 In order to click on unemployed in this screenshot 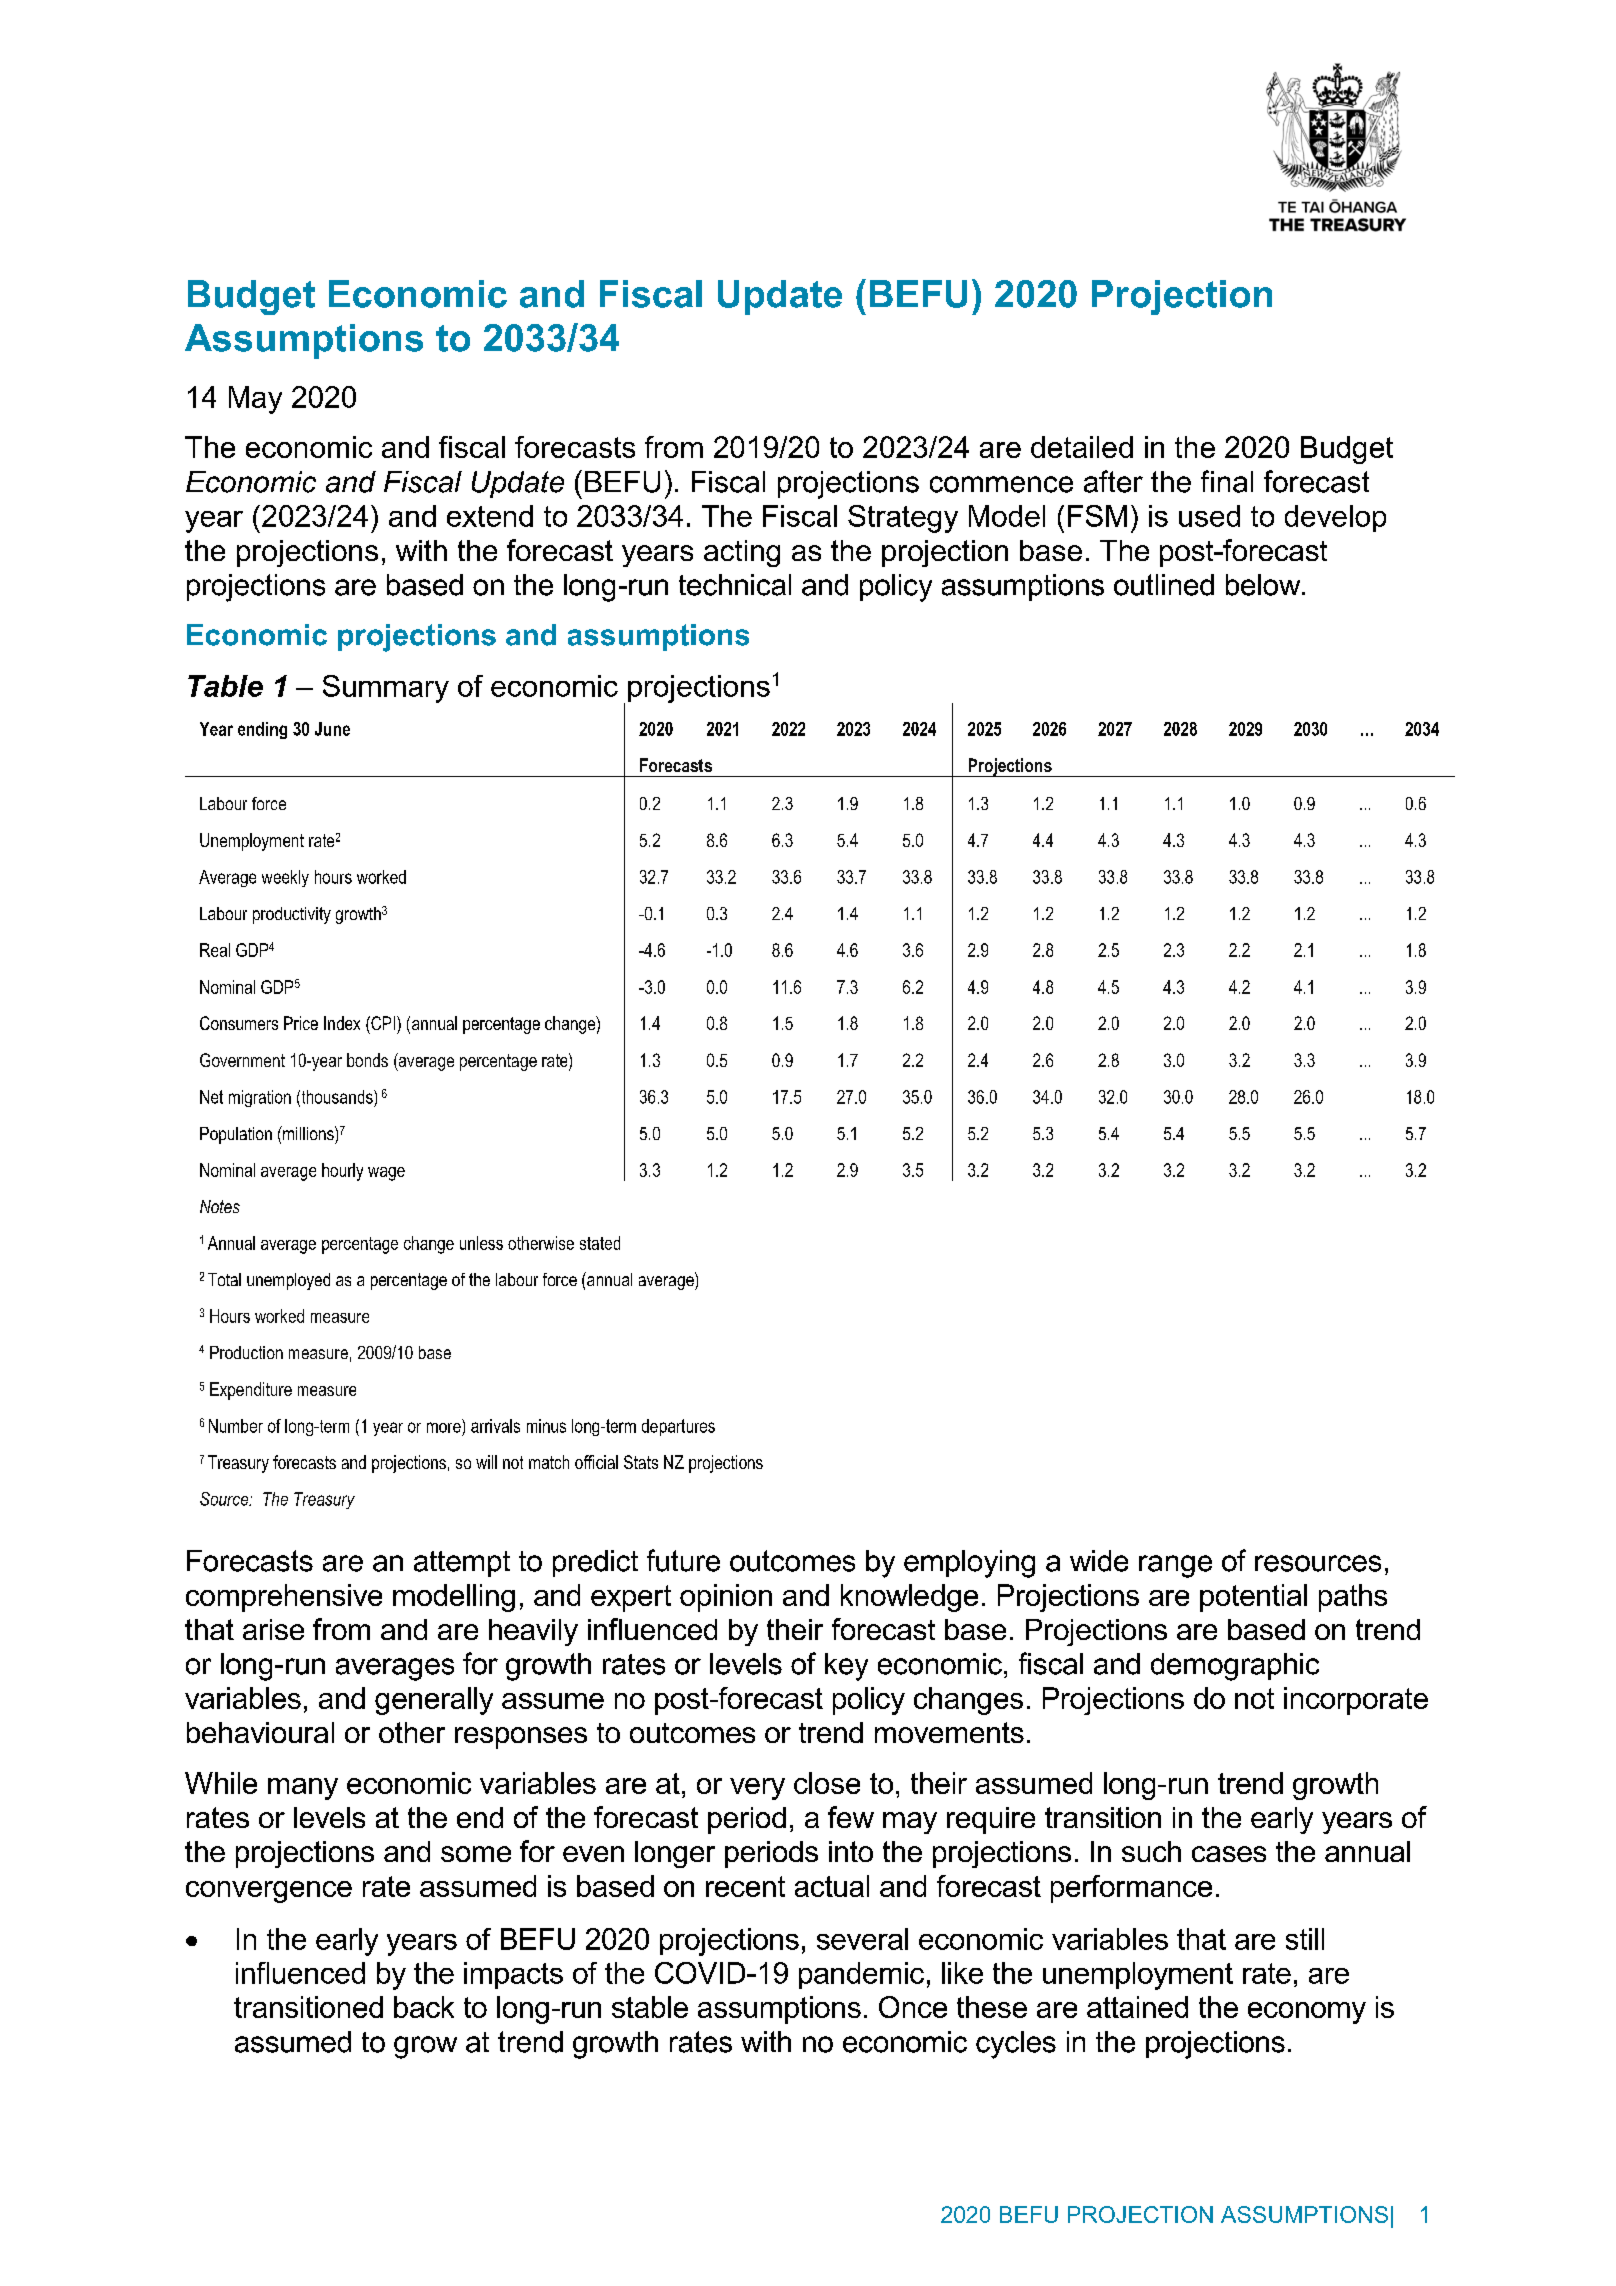, I will do `click(288, 1281)`.
